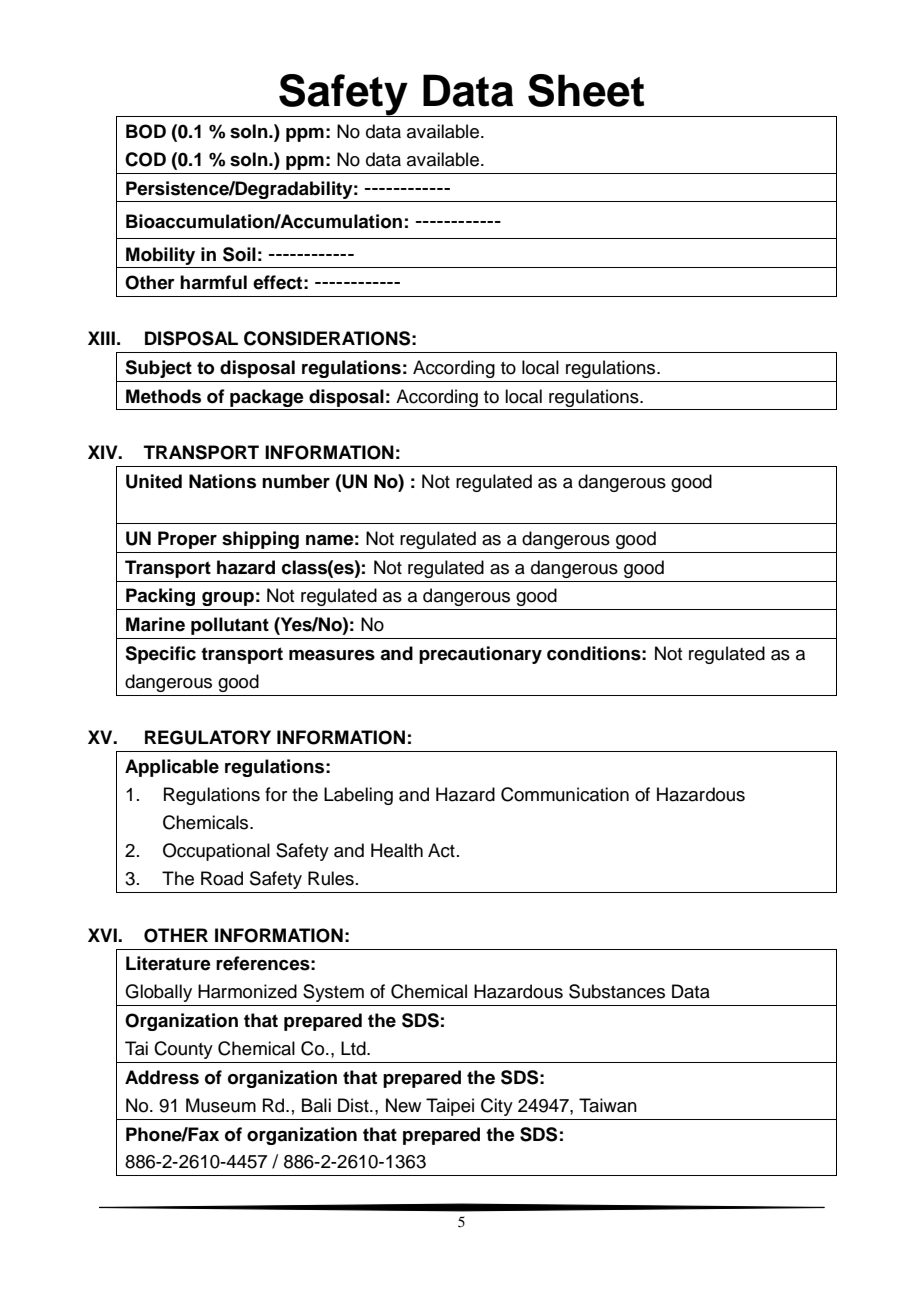  What do you see at coordinates (332, 655) in the screenshot?
I see `measures` at bounding box center [332, 655].
